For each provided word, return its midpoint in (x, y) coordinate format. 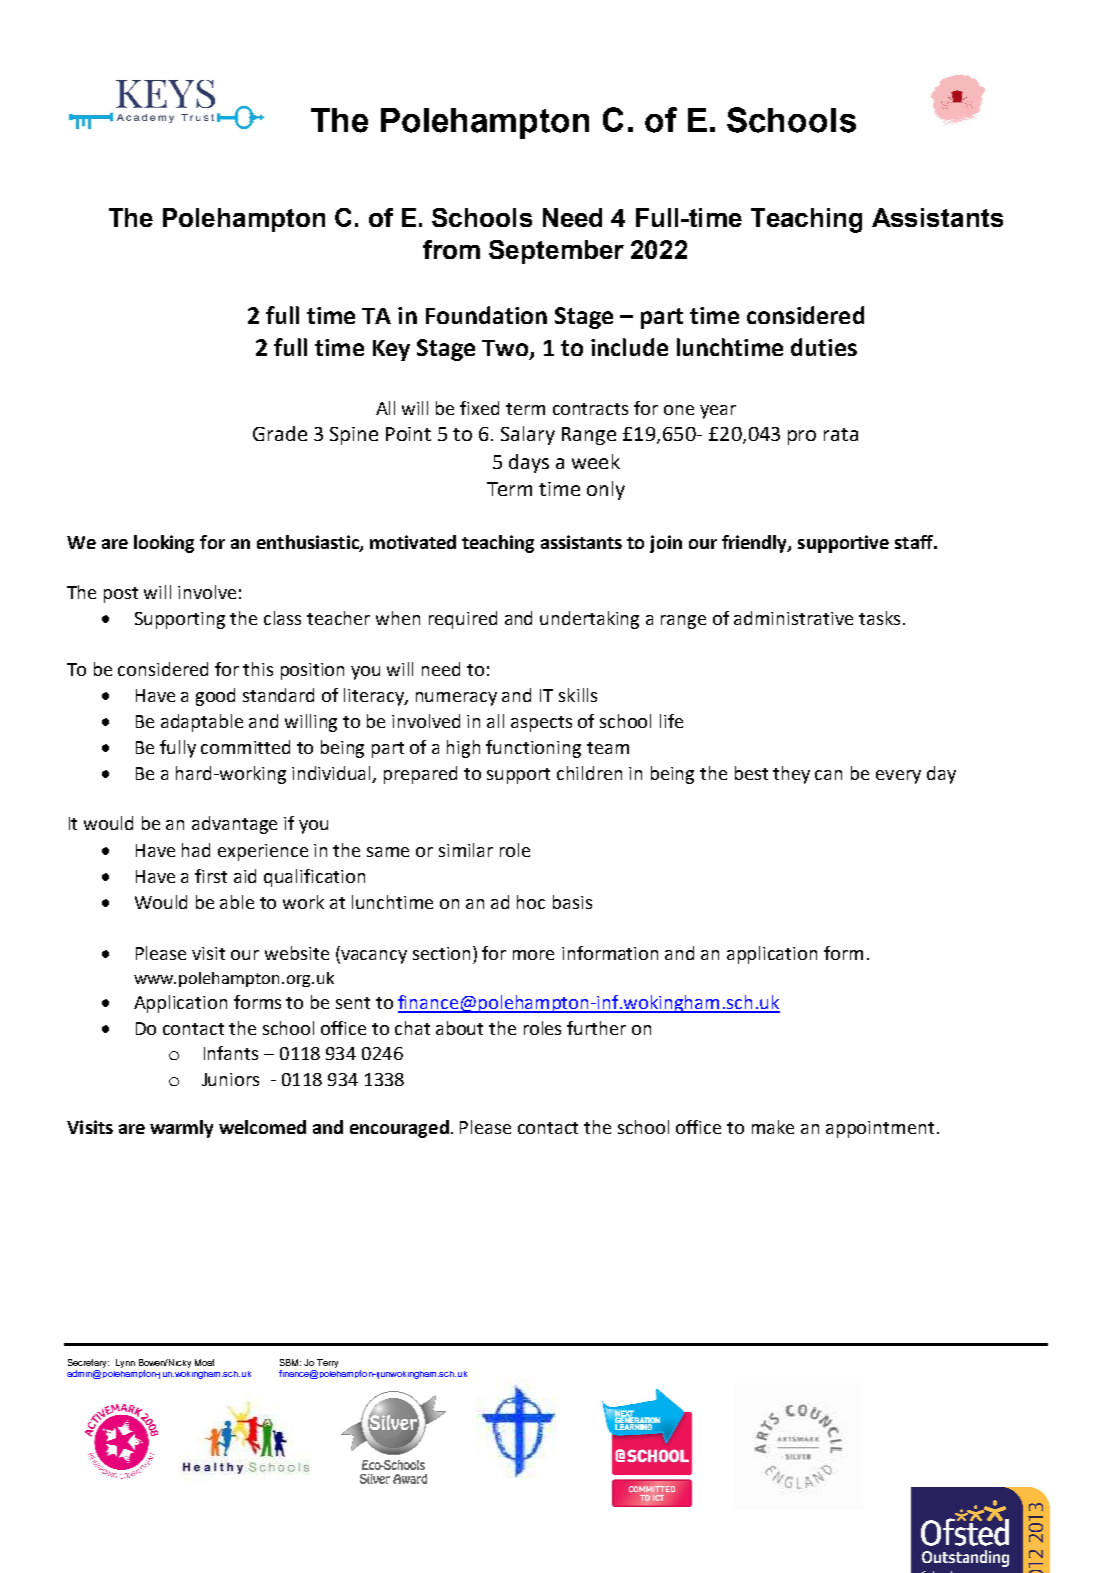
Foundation (486, 315)
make (773, 1127)
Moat (204, 1362)
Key (391, 350)
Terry (327, 1363)
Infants (231, 1053)
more (533, 955)
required (463, 620)
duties (824, 347)
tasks (879, 618)
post (121, 595)
